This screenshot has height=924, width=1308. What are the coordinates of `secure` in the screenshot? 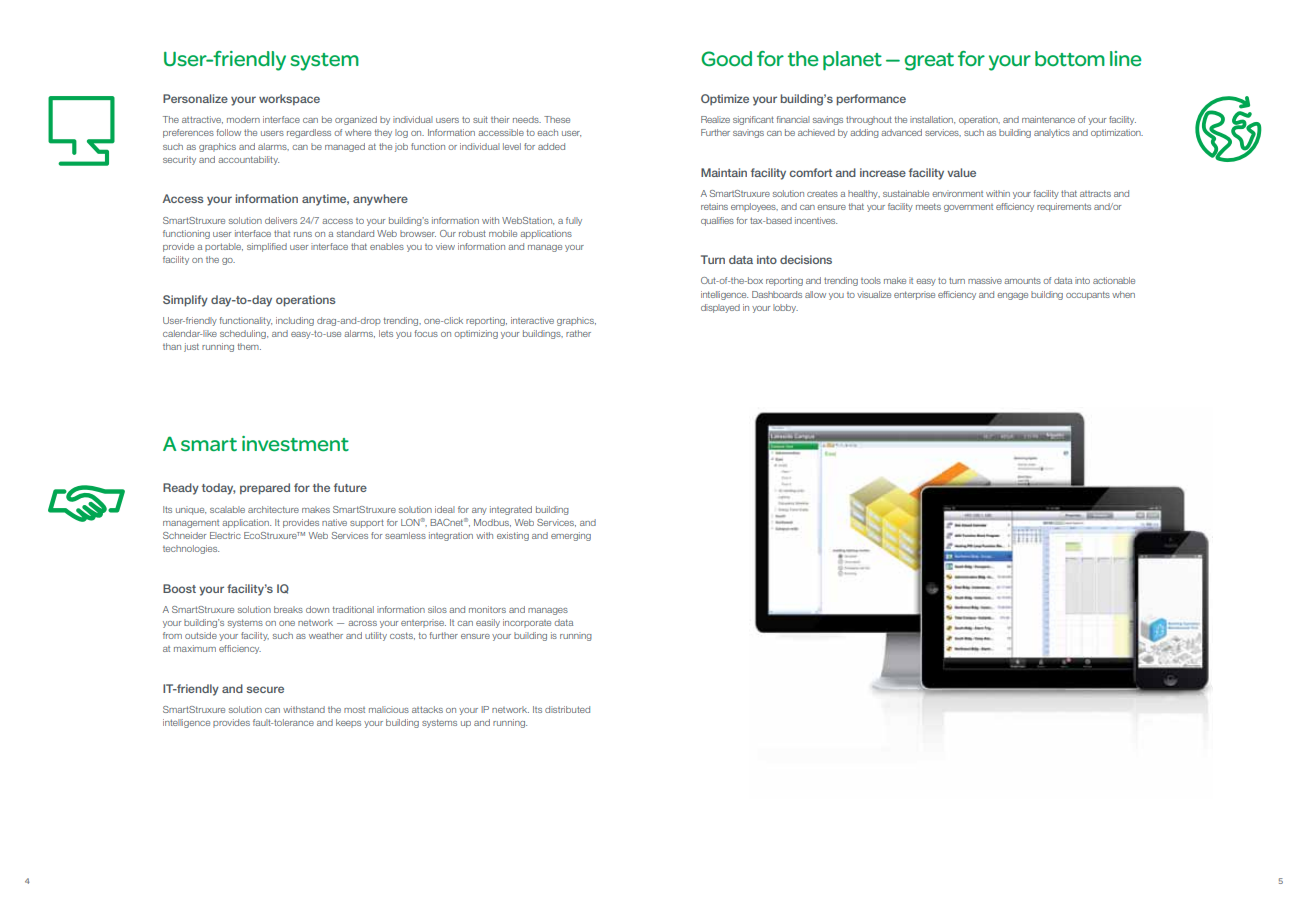 It's located at (265, 689).
